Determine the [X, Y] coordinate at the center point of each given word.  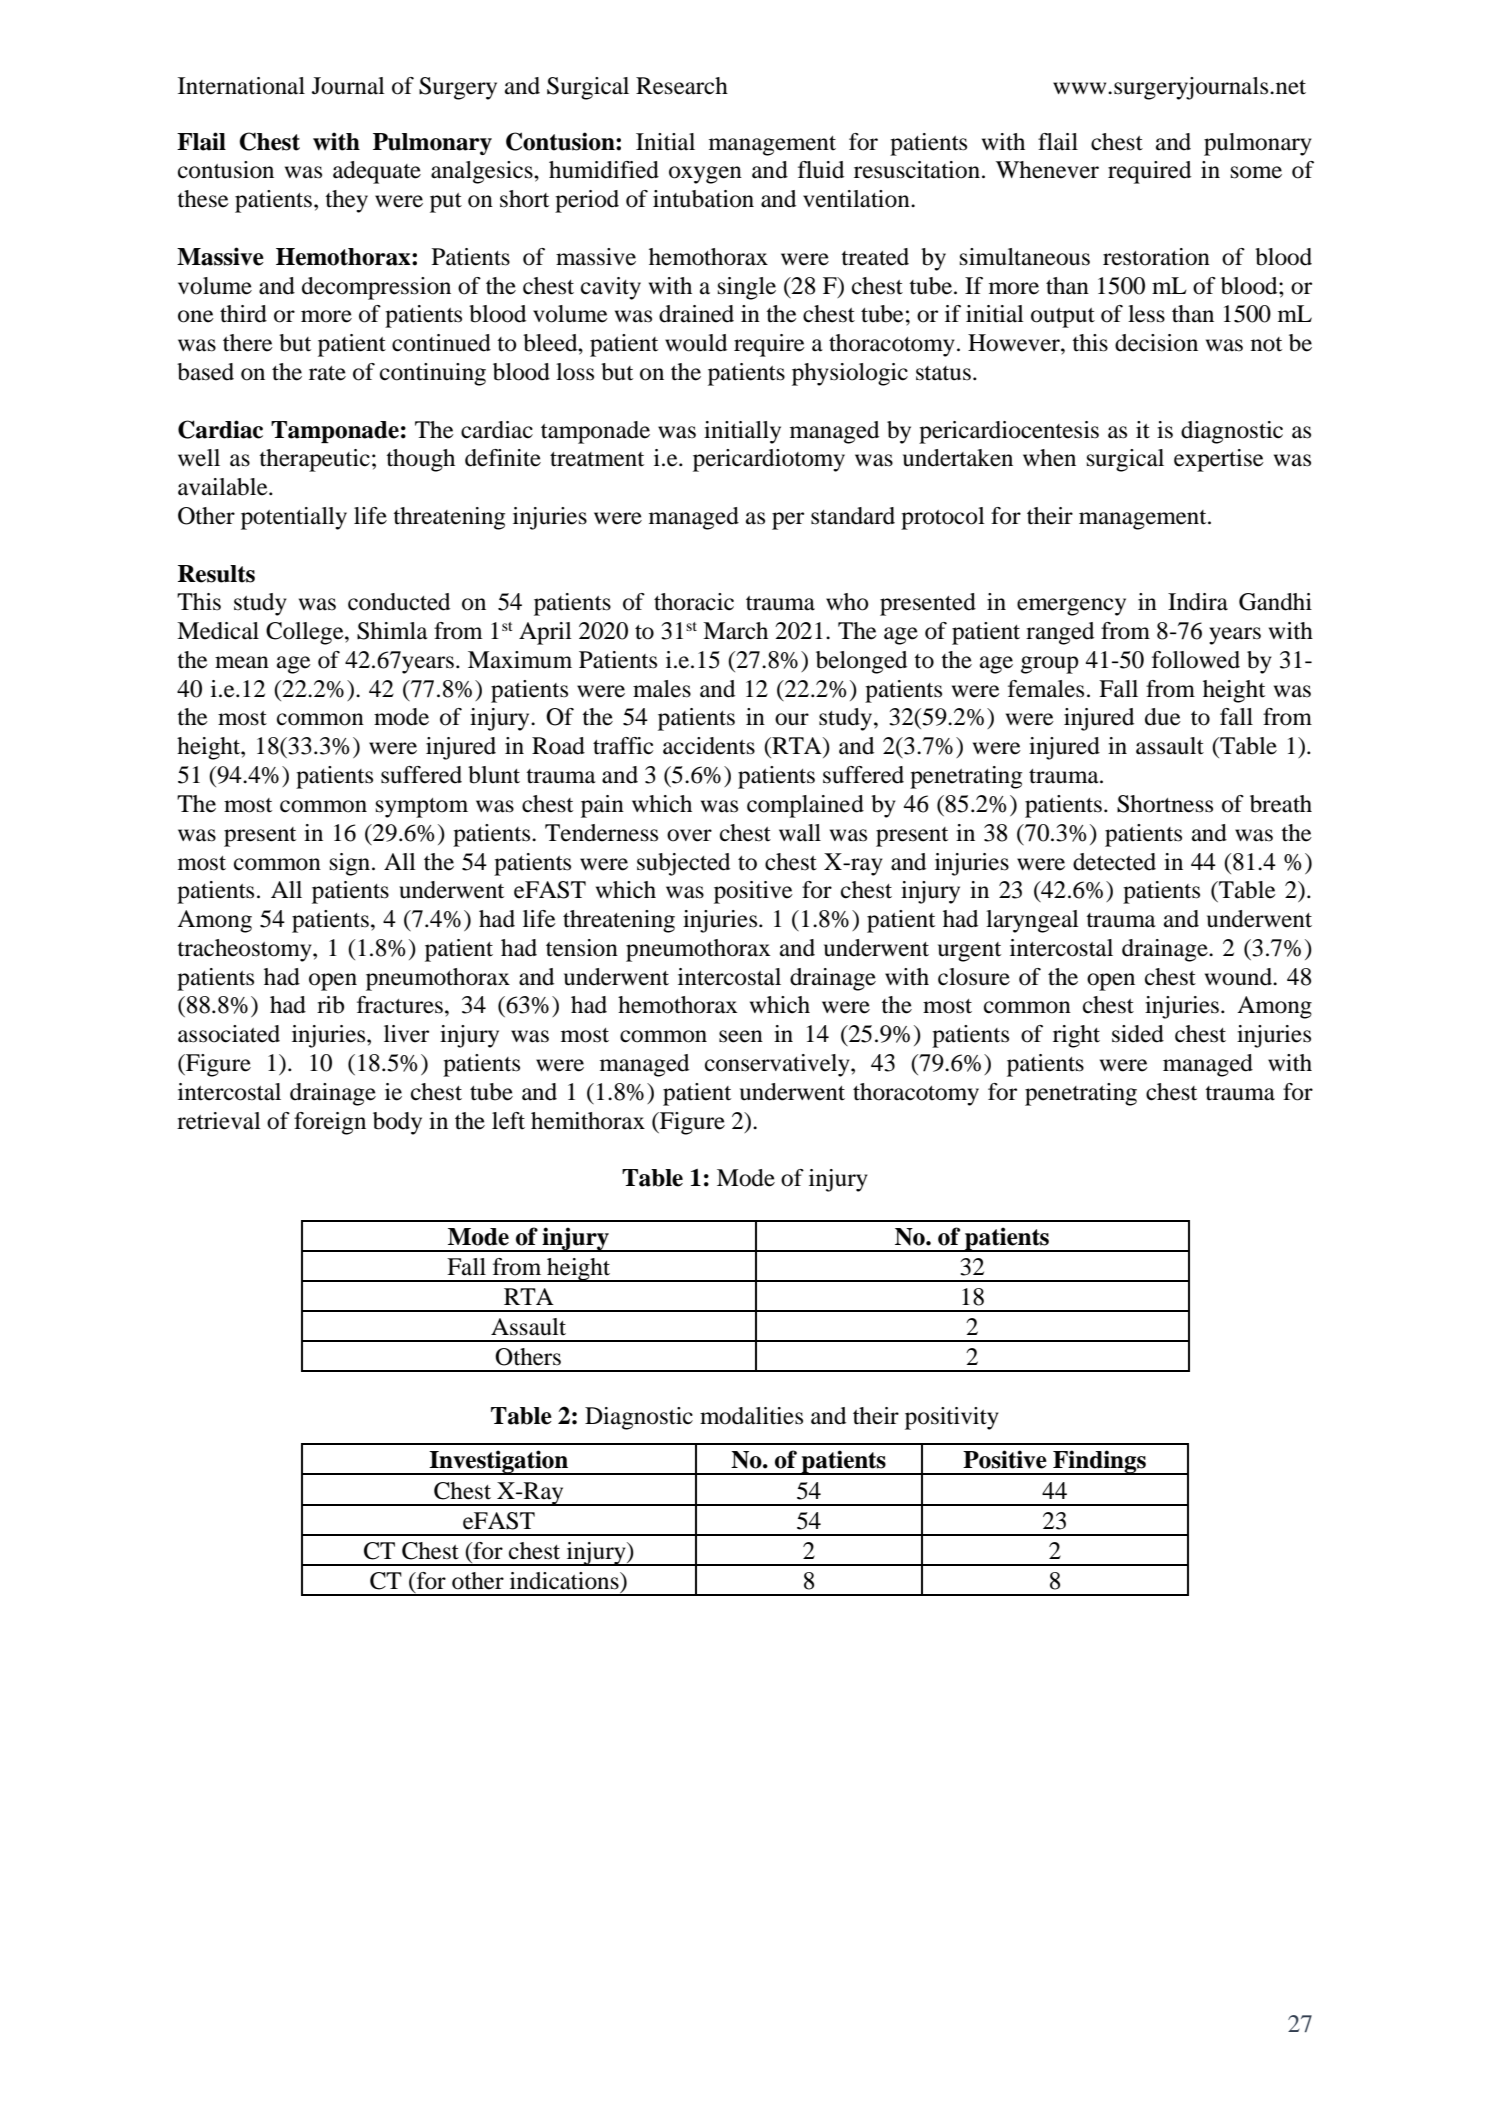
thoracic [694, 602]
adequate [377, 172]
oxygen [705, 175]
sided [1138, 1034]
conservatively [778, 1065]
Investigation [498, 1462]
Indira [1198, 602]
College [306, 633]
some [1256, 172]
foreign [330, 1123]
